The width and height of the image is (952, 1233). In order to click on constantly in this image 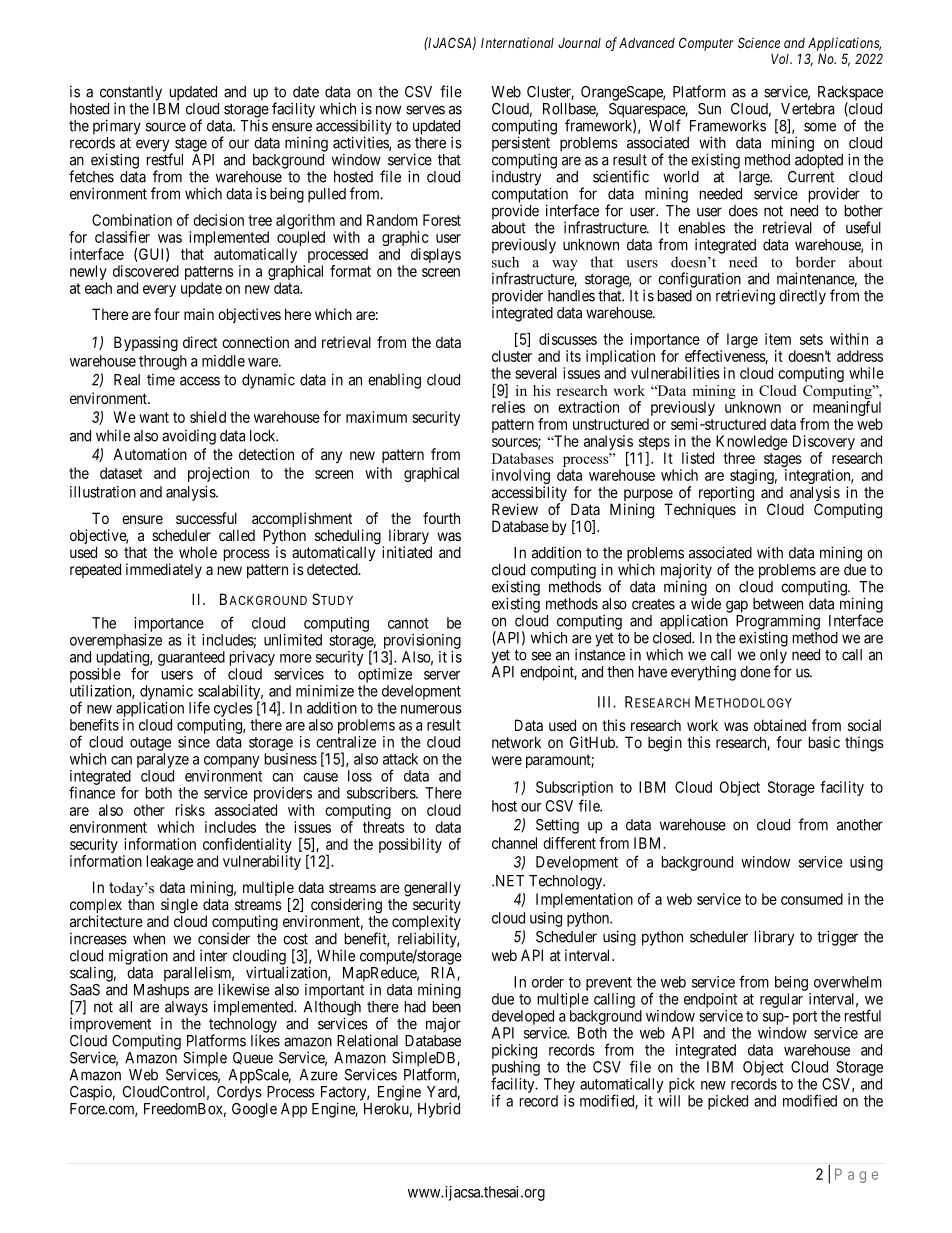, I will do `click(131, 94)`.
